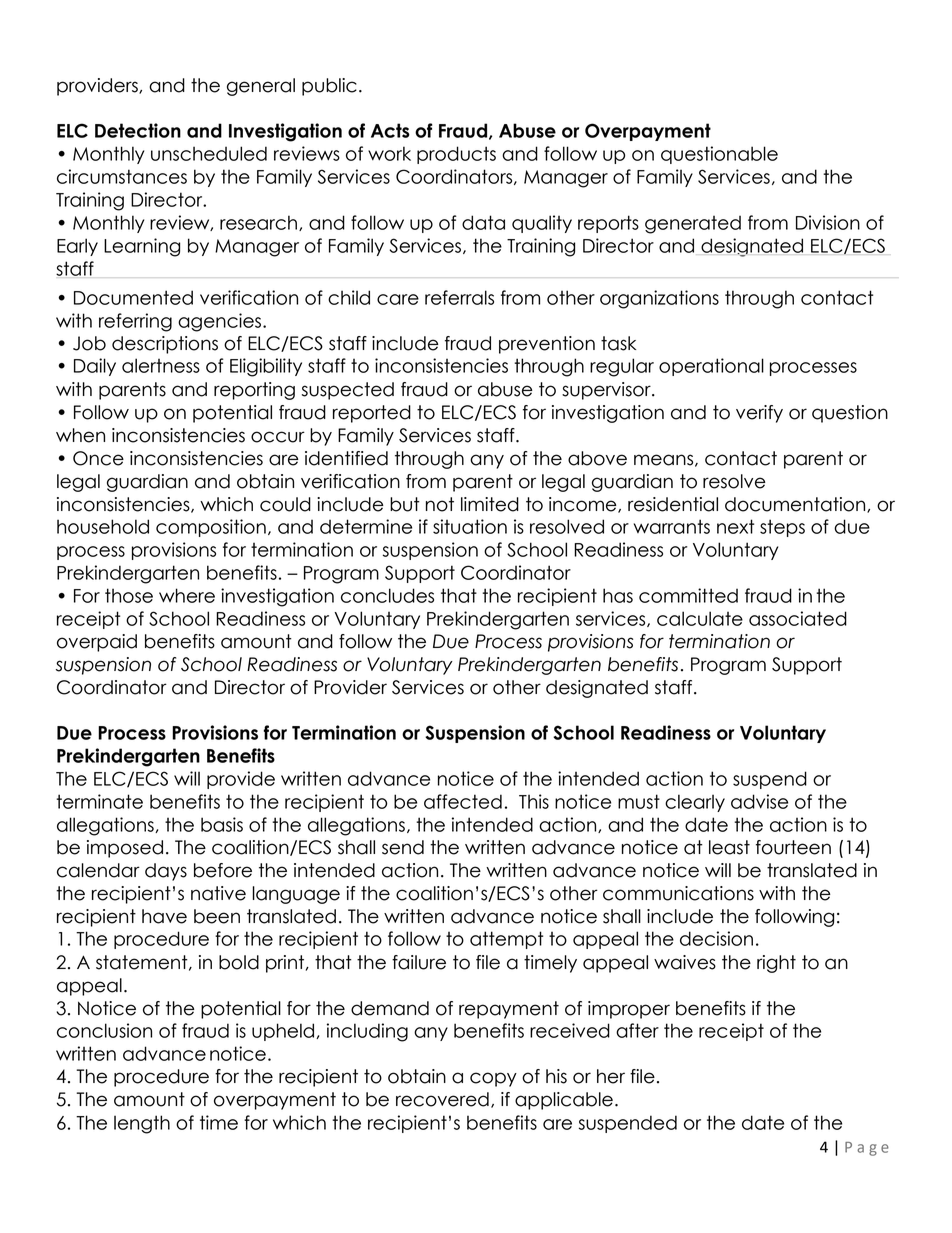 The width and height of the document is (952, 1233). Describe the element at coordinates (142, 1124) in the document. I see `length` at that location.
